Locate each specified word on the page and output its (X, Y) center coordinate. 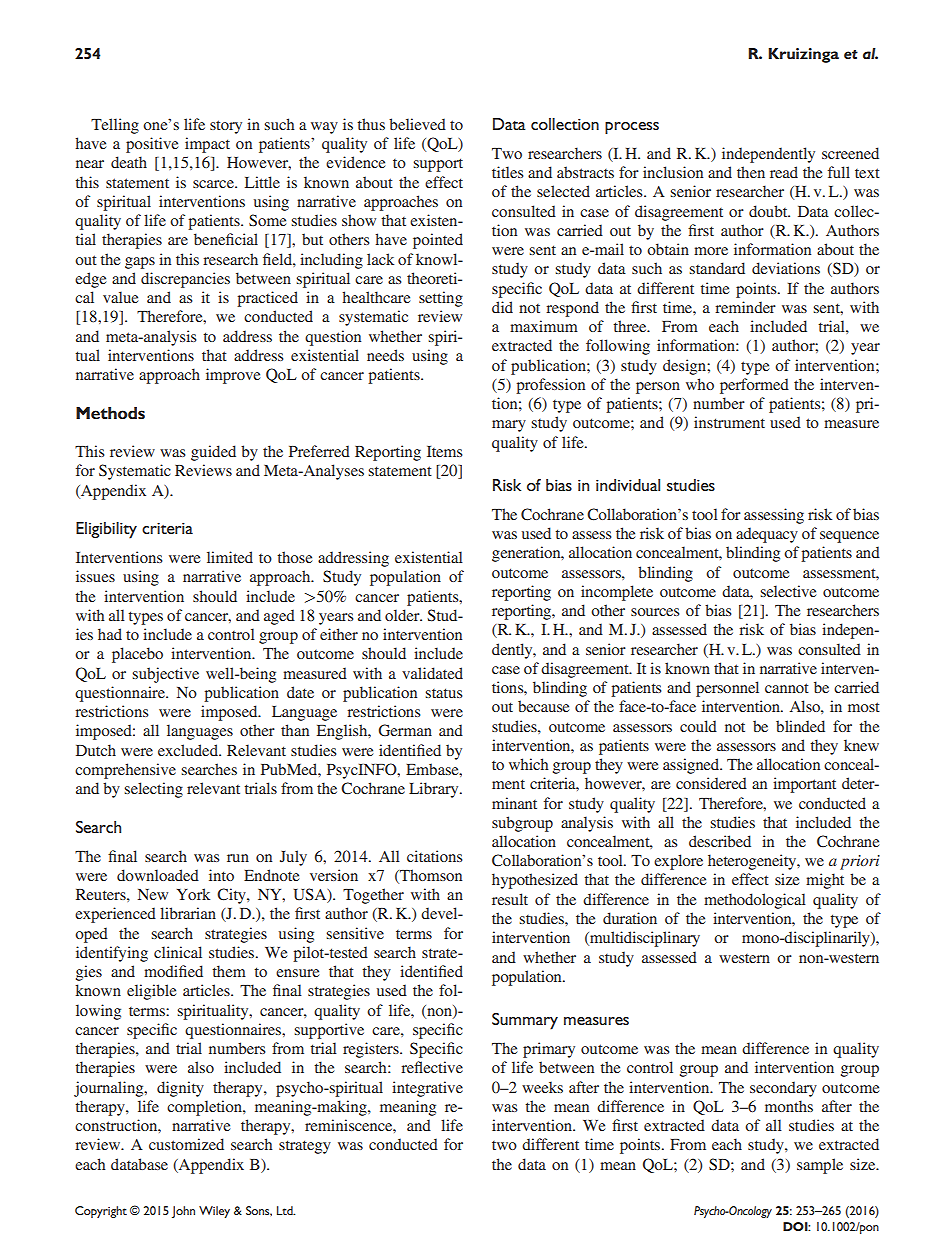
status (443, 693)
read (784, 172)
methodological (755, 901)
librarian (188, 913)
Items (444, 451)
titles (507, 172)
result (510, 899)
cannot (787, 688)
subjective (165, 675)
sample (820, 1166)
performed (754, 386)
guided (213, 453)
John (183, 1212)
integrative (427, 1089)
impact (207, 145)
